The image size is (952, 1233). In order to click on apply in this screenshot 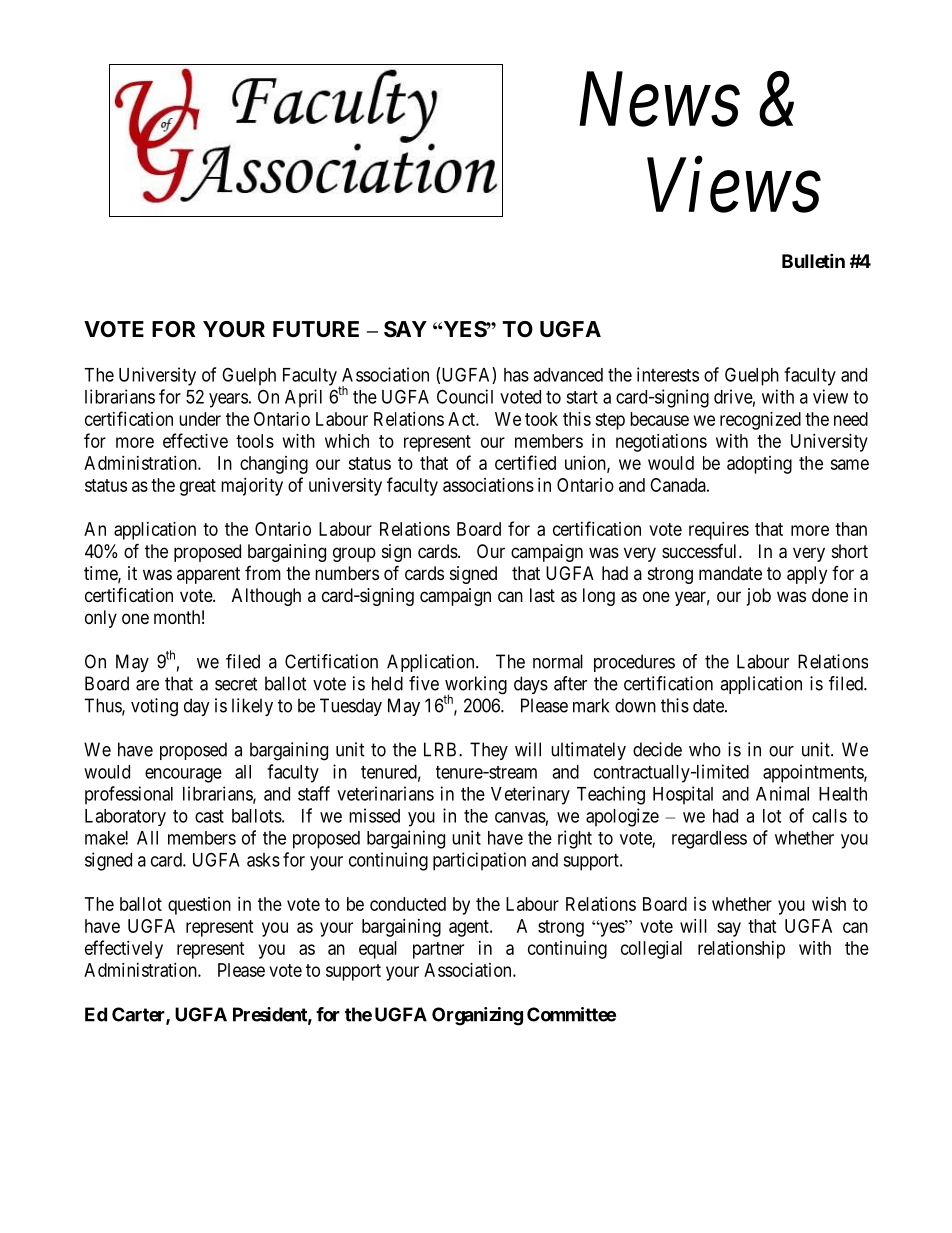, I will do `click(807, 575)`.
